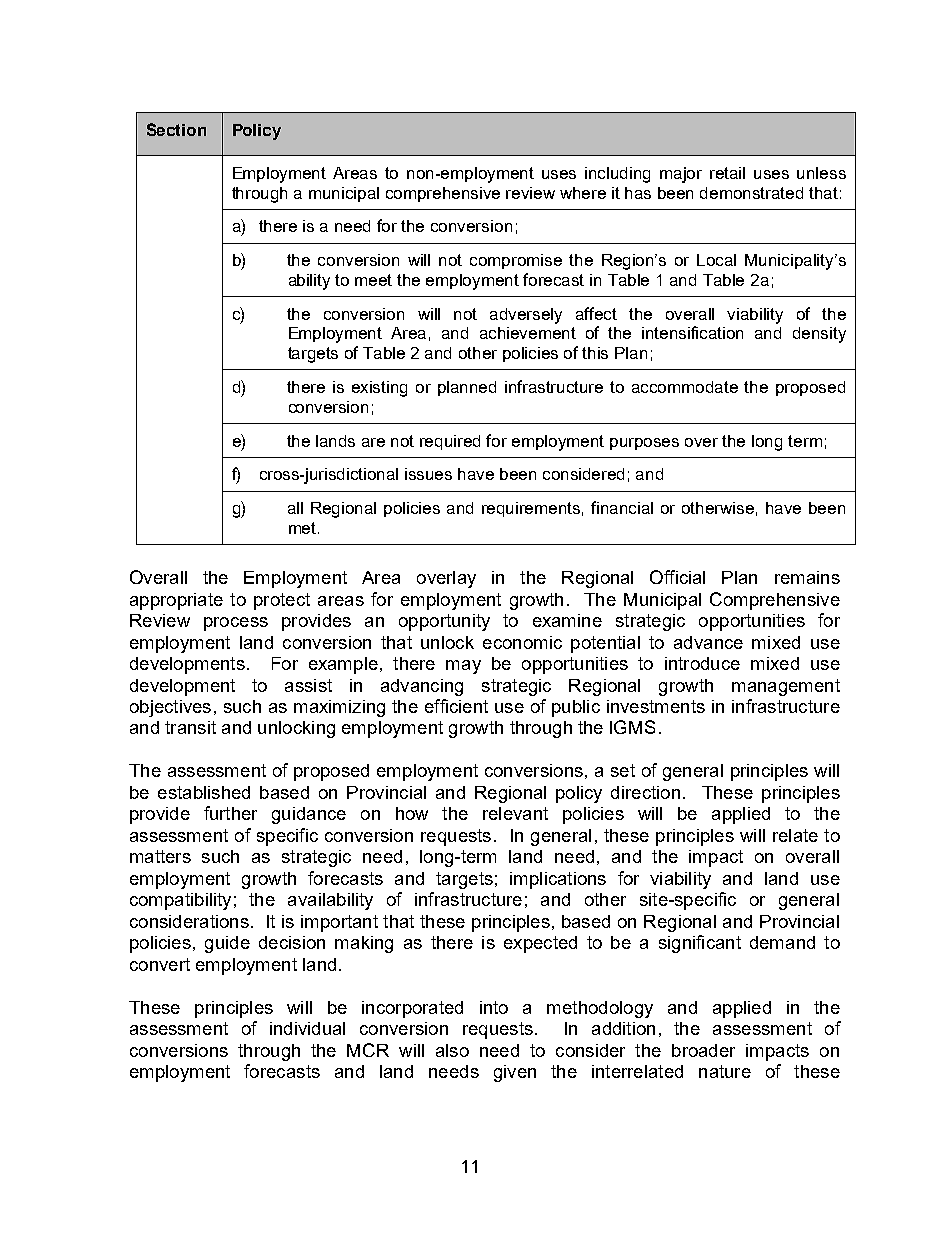 This page has height=1233, width=952. What do you see at coordinates (528, 333) in the page?
I see `achievement` at bounding box center [528, 333].
